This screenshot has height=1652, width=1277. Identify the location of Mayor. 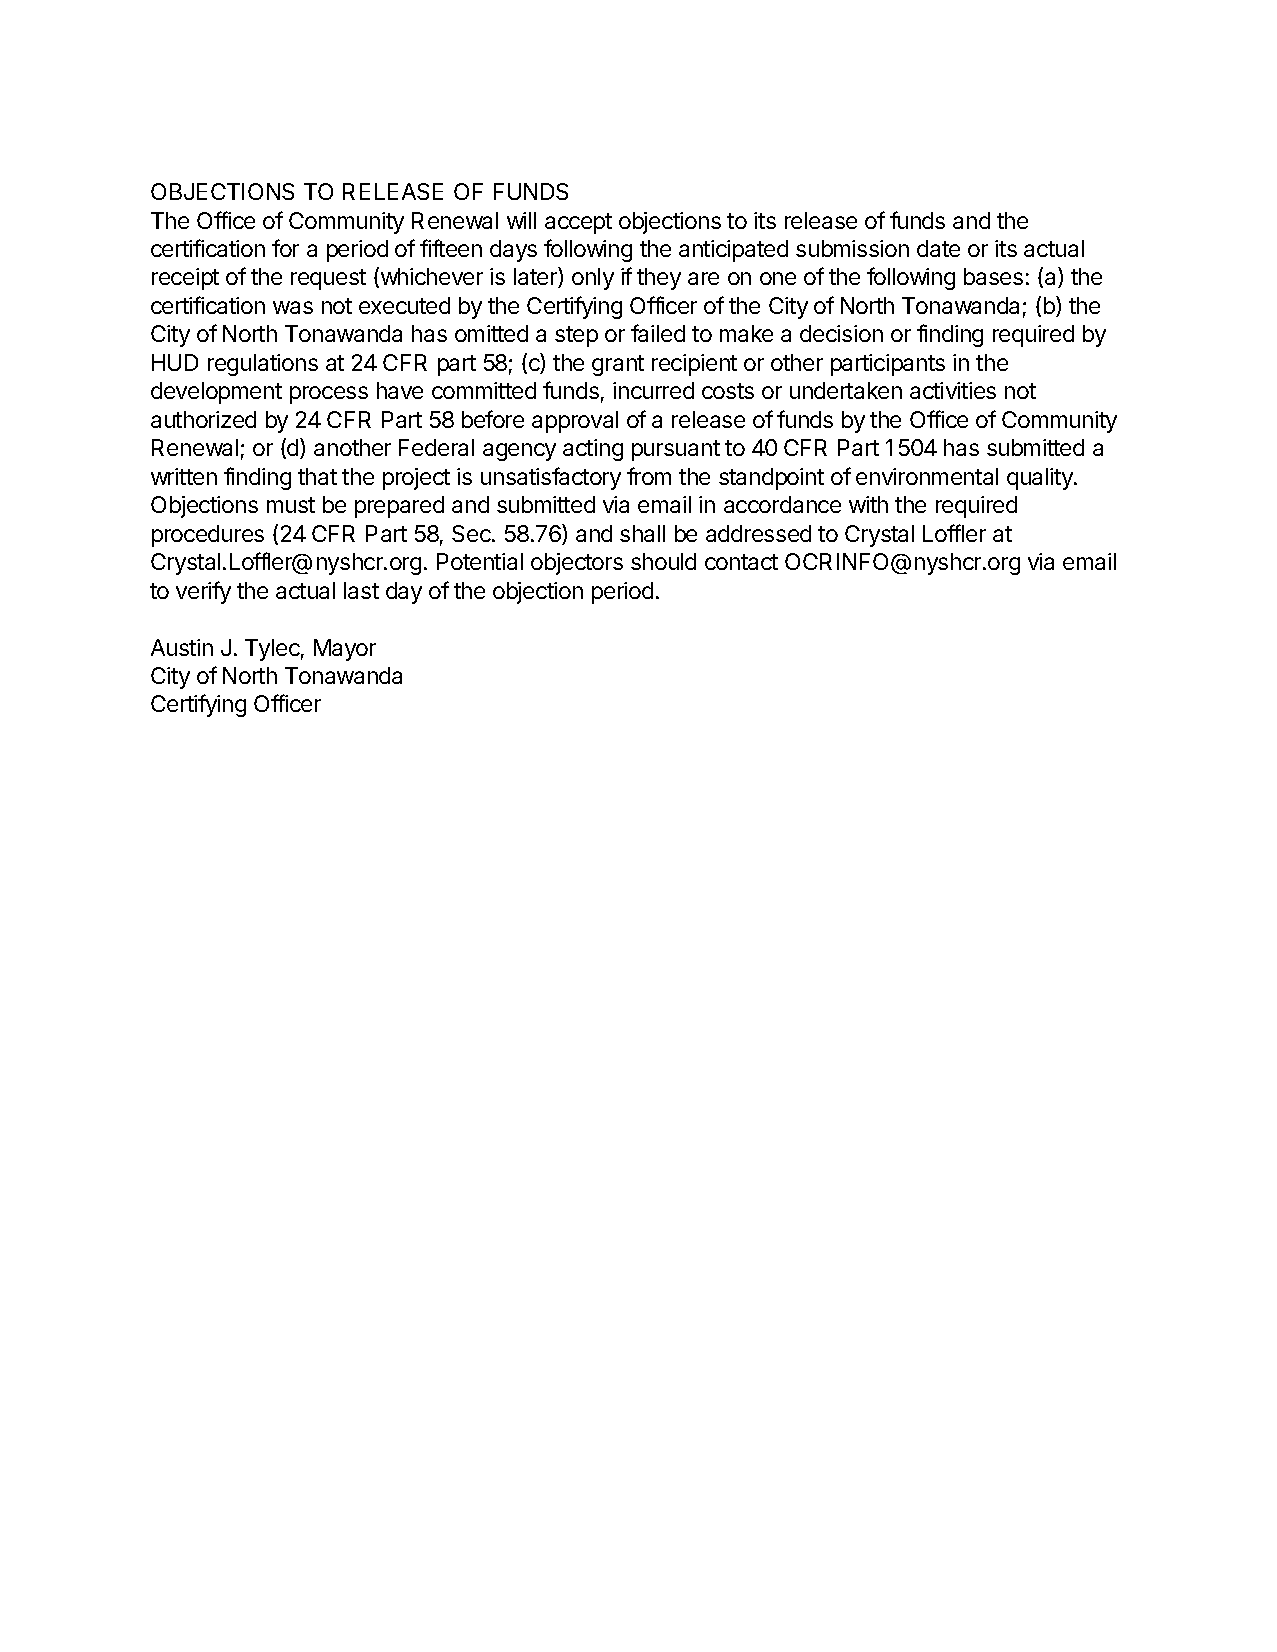
(345, 650).
